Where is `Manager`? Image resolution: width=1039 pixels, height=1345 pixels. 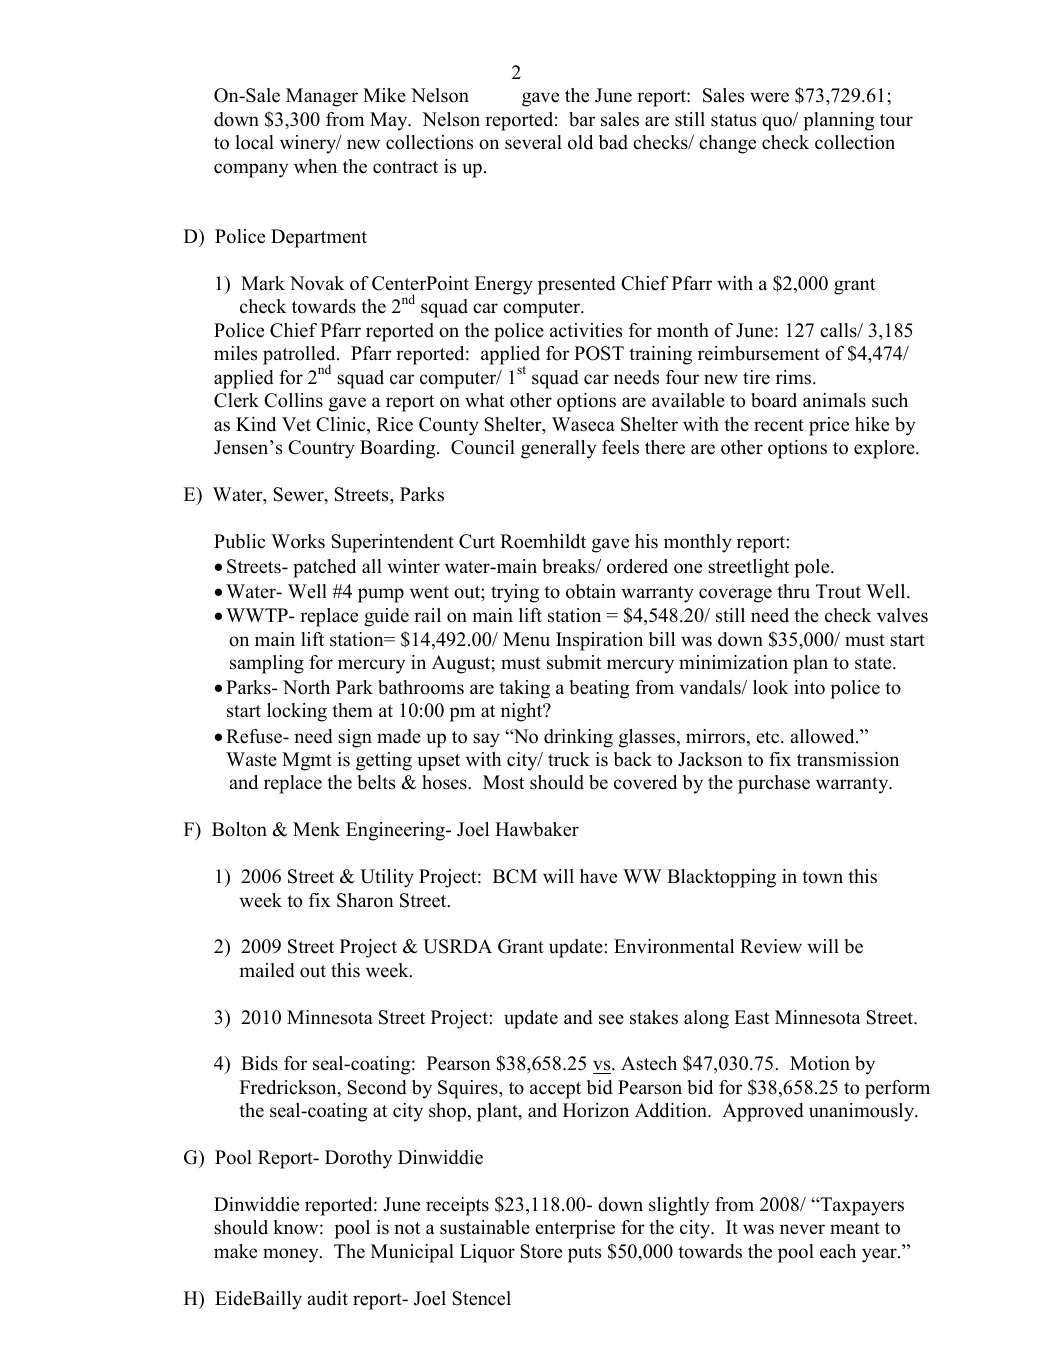
Manager is located at coordinates (322, 97).
